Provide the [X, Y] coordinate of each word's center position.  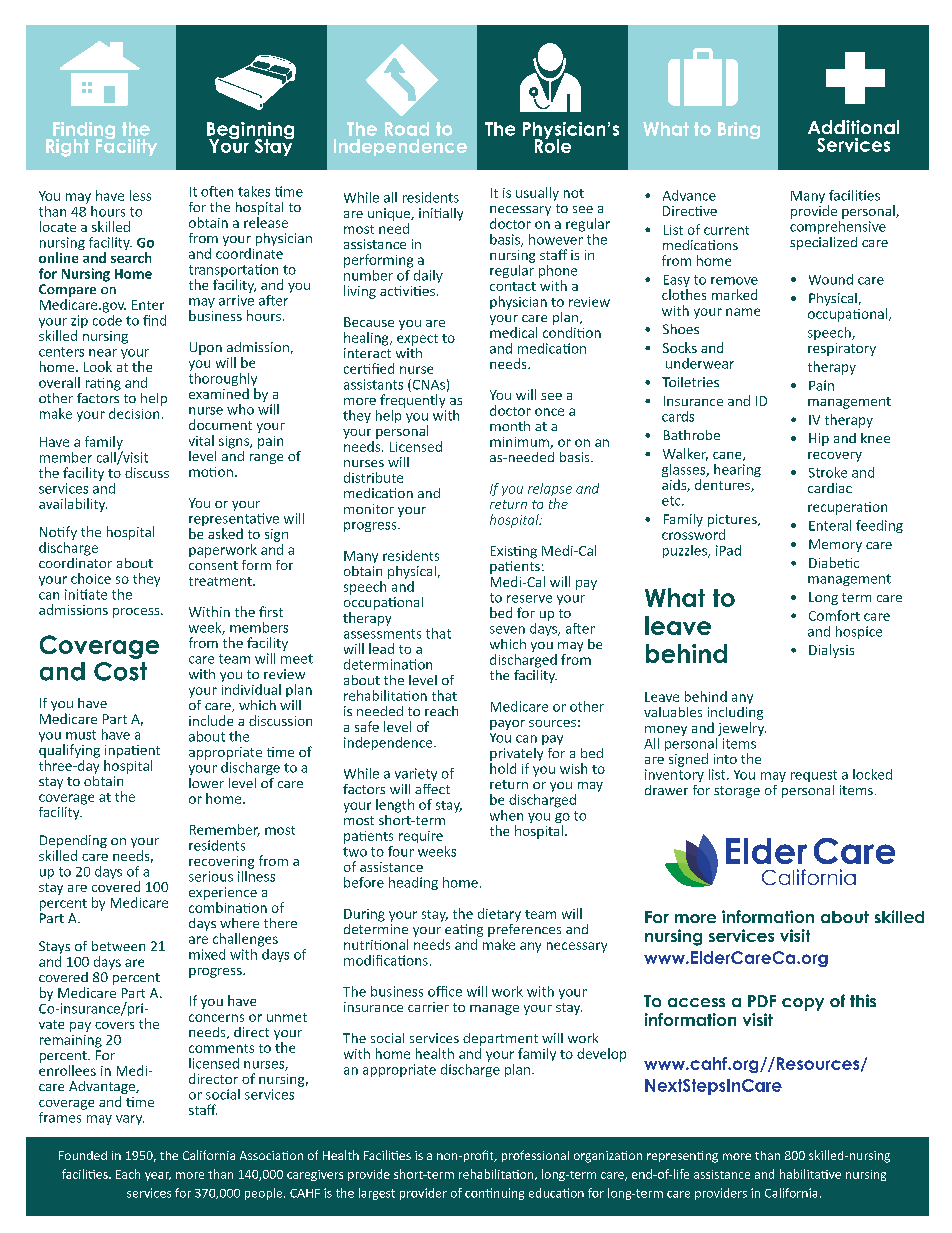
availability [73, 505]
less [140, 195]
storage [737, 792]
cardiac [830, 488]
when [506, 815]
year [158, 1176]
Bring [739, 130]
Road [407, 129]
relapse [550, 491]
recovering [221, 862]
